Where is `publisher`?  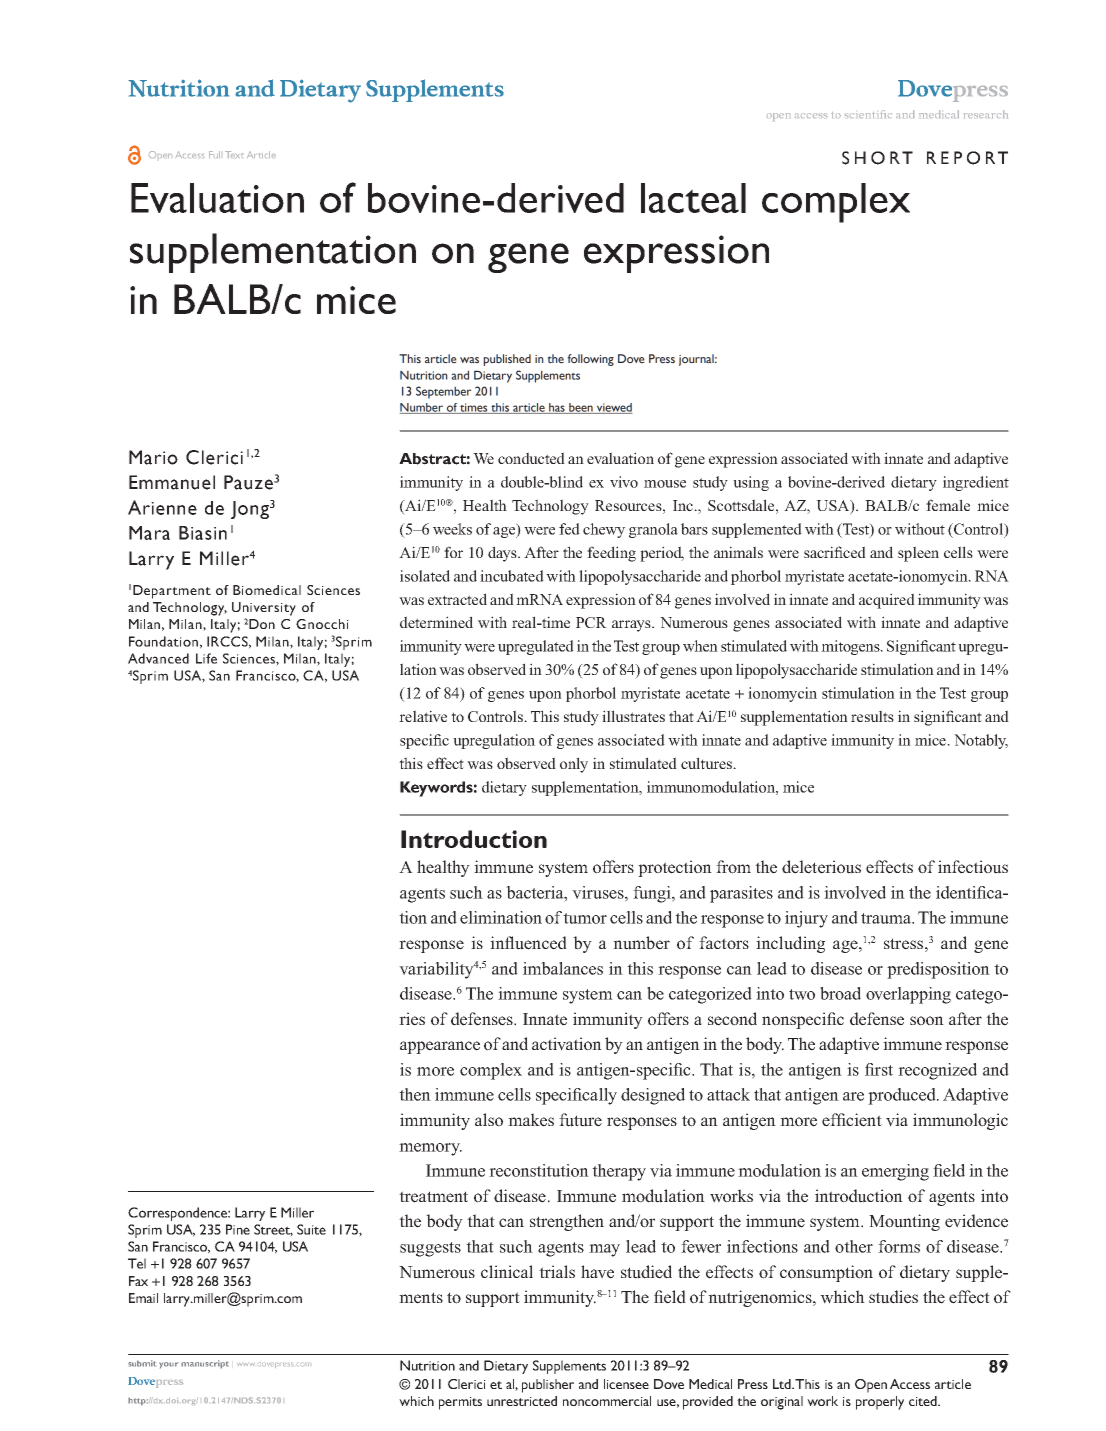 publisher is located at coordinates (548, 1386).
